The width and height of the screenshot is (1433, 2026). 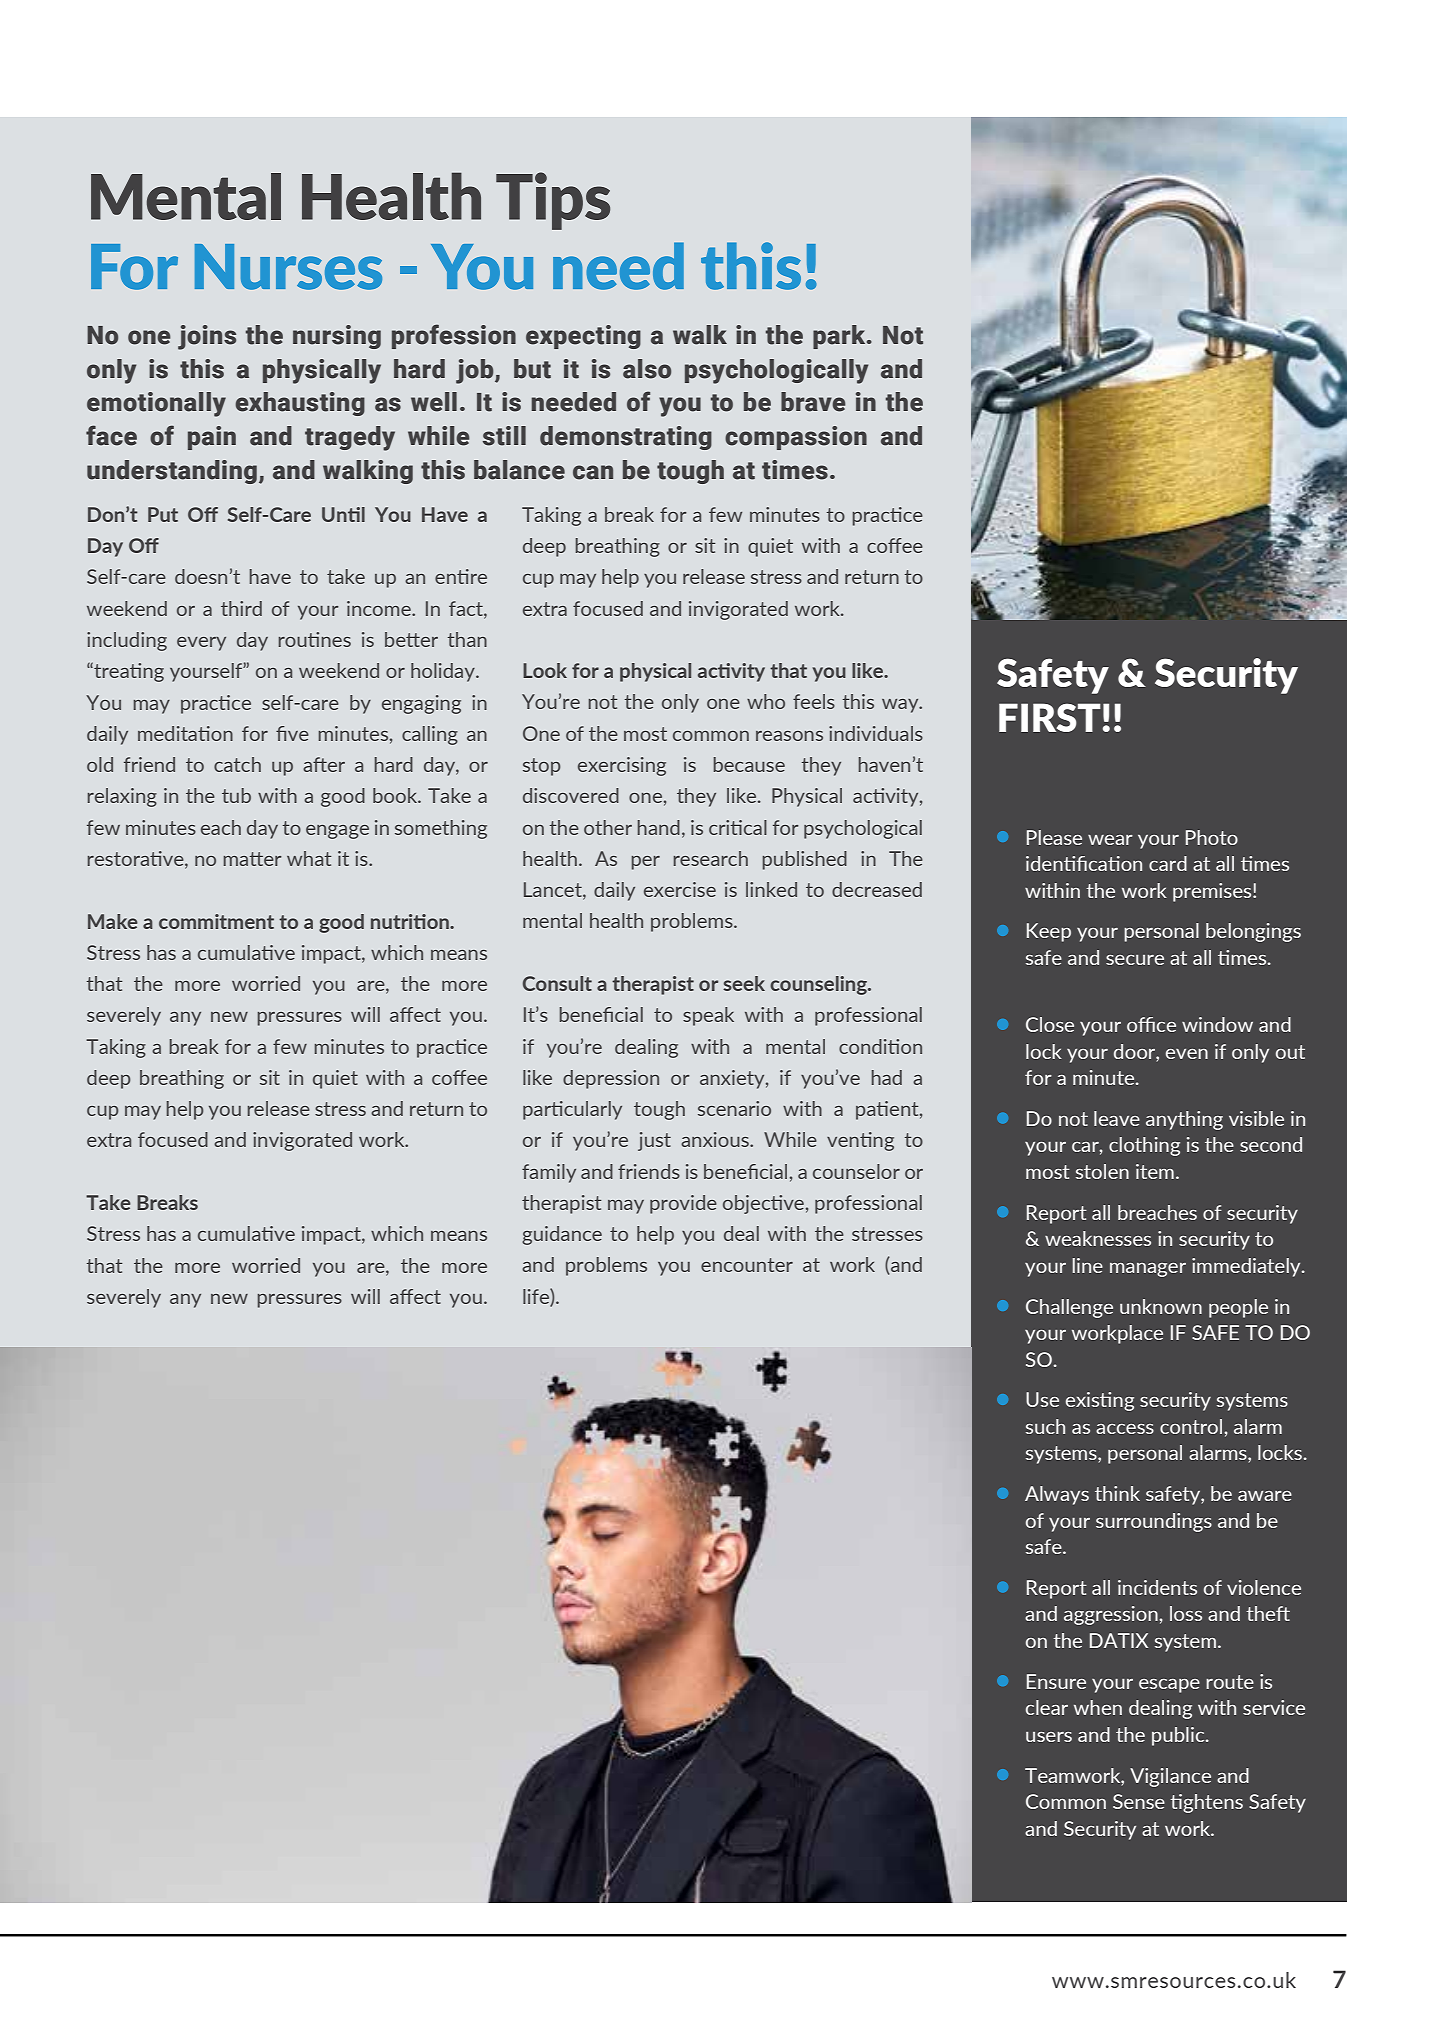 I want to click on manager, so click(x=1148, y=1270).
